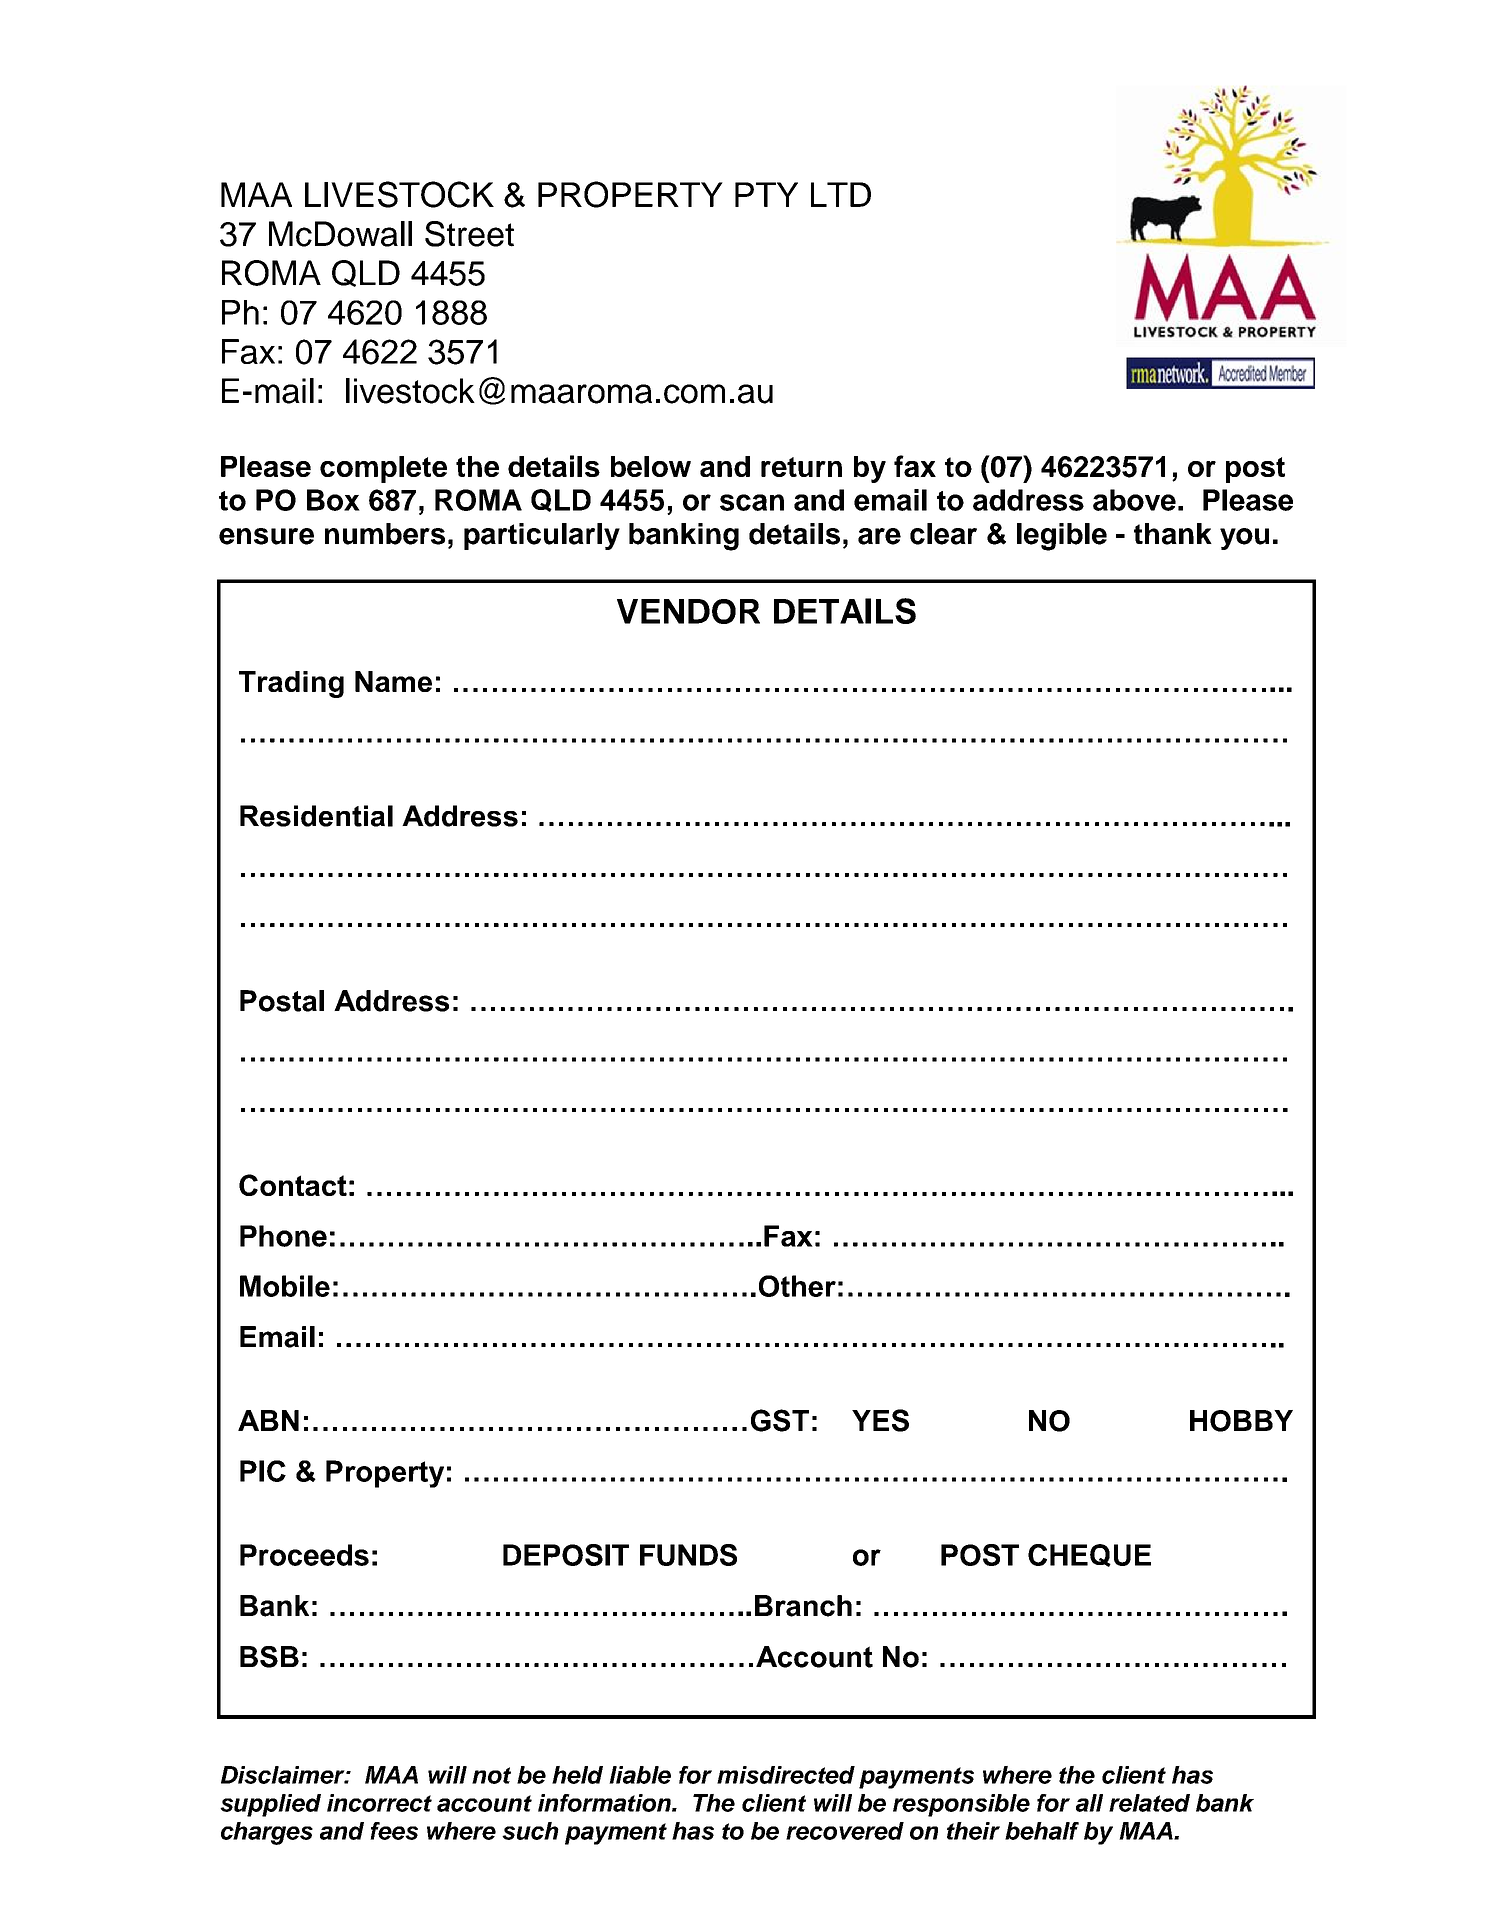 The width and height of the image is (1490, 1928). What do you see at coordinates (766, 194) in the image?
I see `PTY` at bounding box center [766, 194].
